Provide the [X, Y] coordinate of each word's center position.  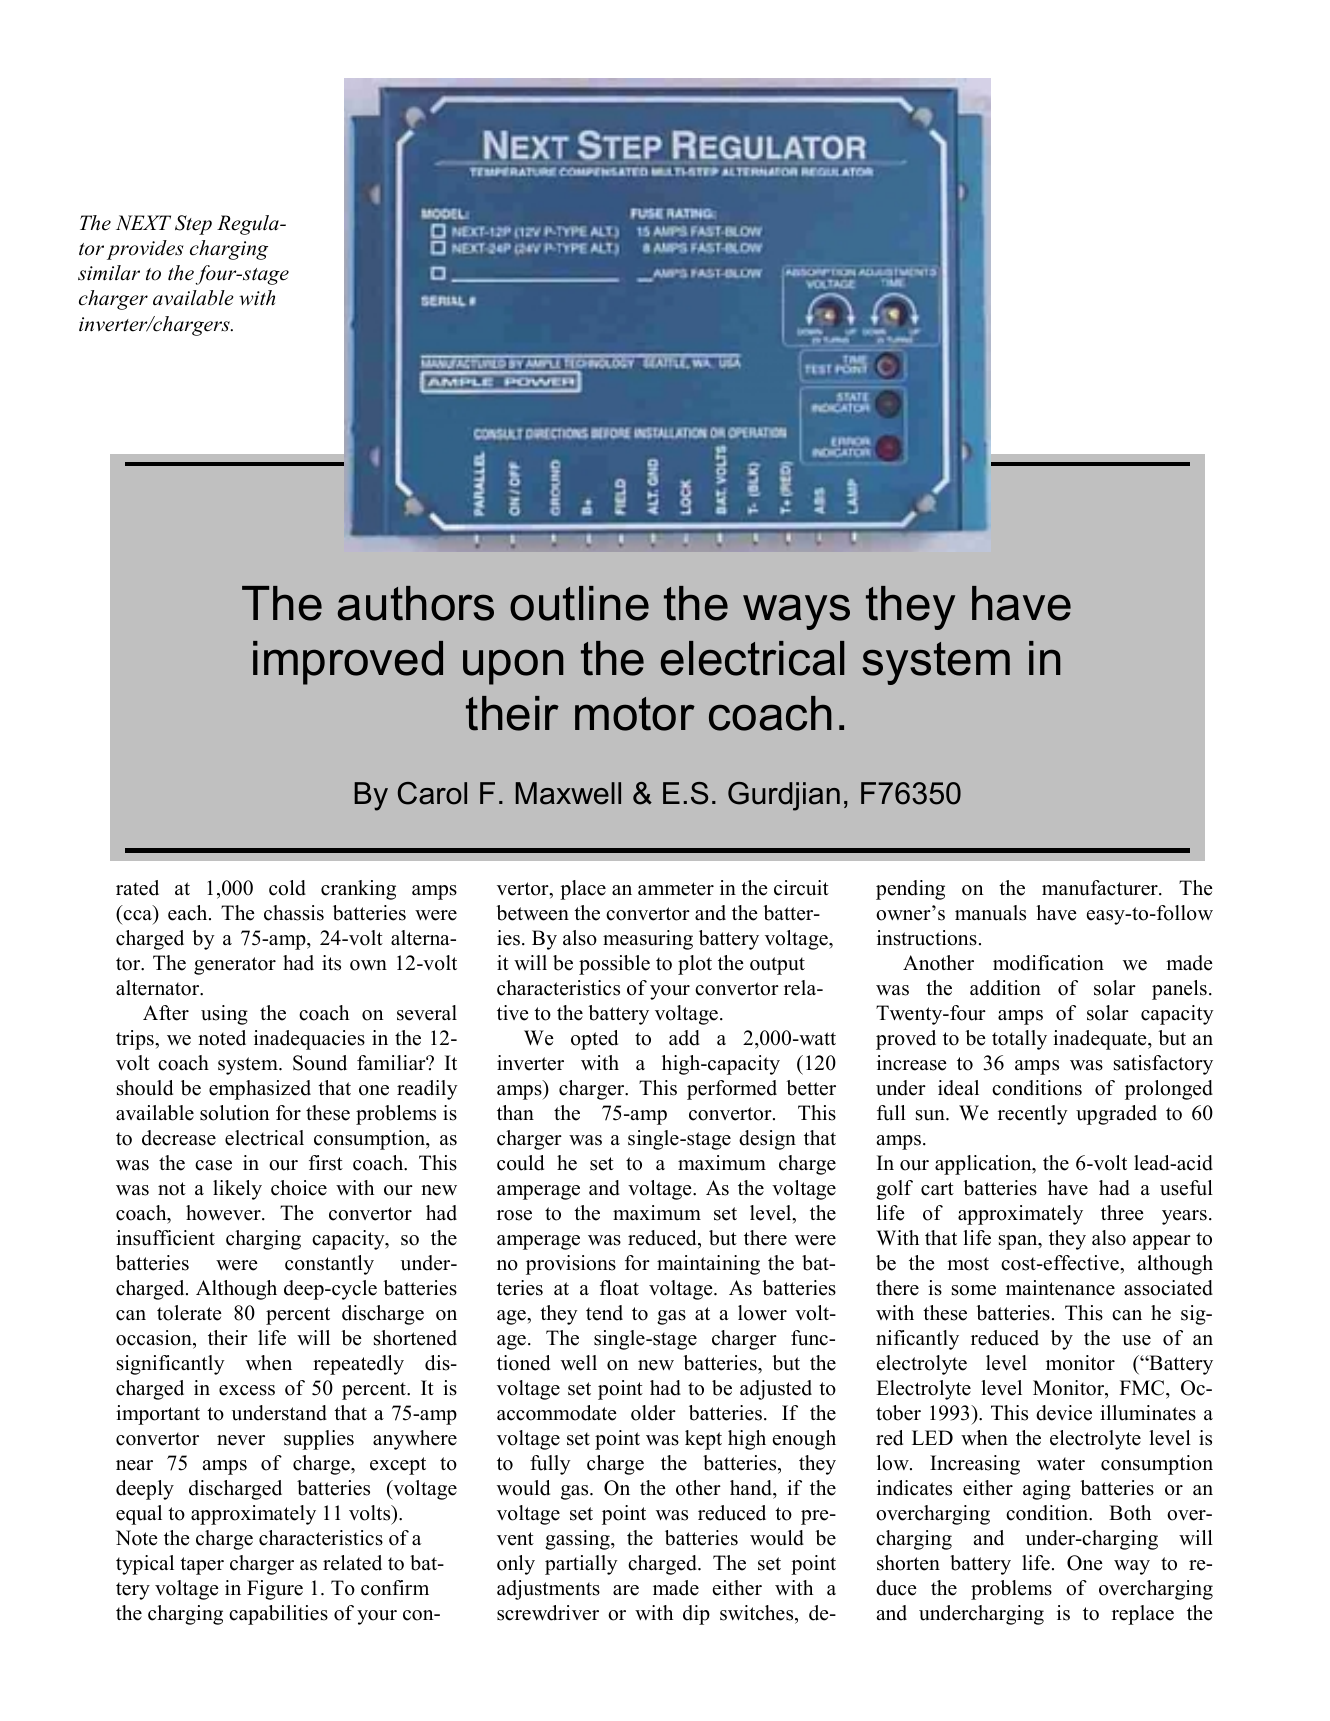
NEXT [143, 222]
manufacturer [1101, 888]
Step [193, 225]
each [189, 913]
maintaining [708, 1265]
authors [415, 603]
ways [796, 612]
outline [579, 603]
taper [202, 1566]
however [224, 1213]
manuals [990, 913]
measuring [648, 940]
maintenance [1060, 1288]
